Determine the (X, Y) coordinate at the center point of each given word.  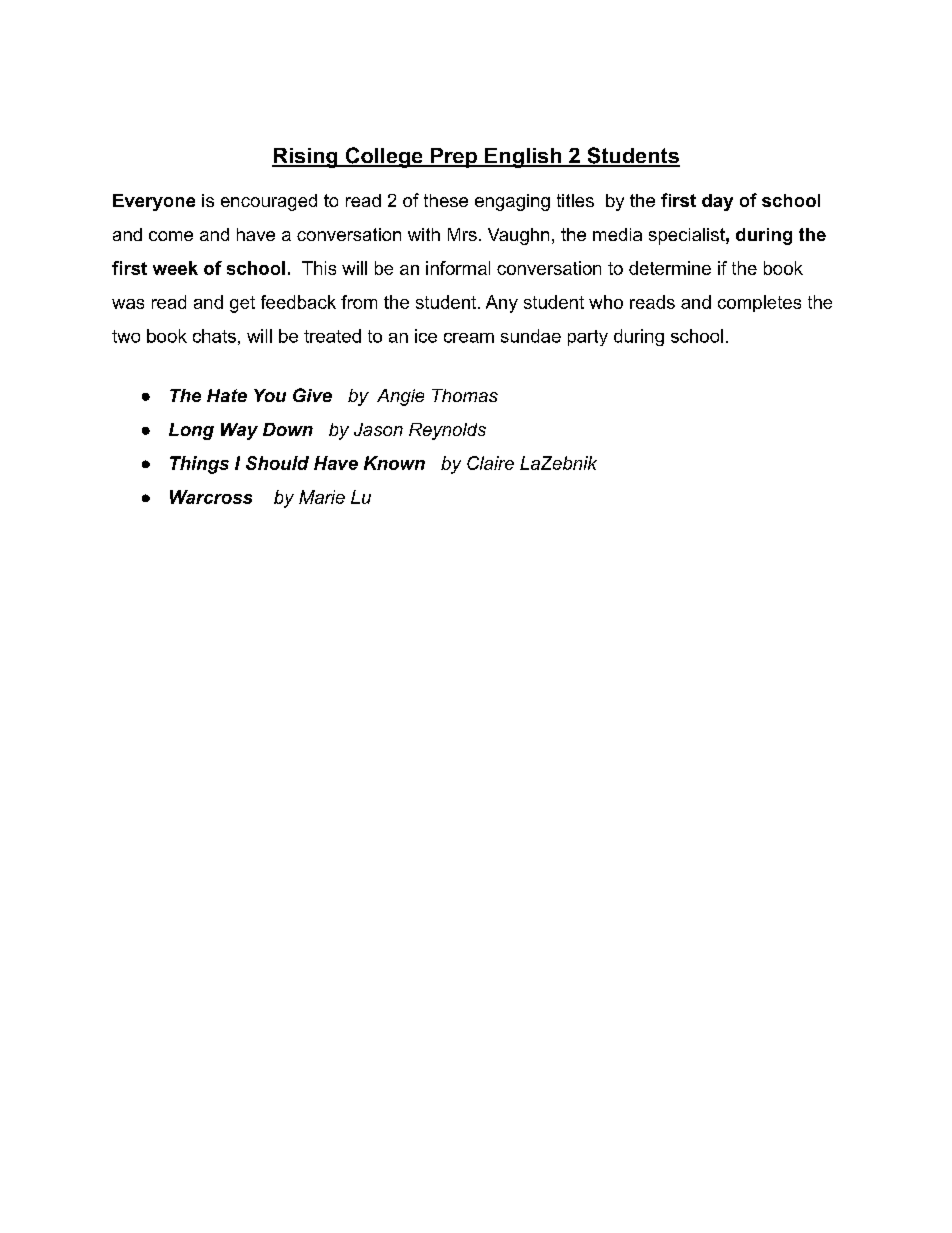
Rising (306, 158)
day (717, 202)
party (588, 338)
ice (426, 336)
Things (199, 465)
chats (214, 336)
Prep (454, 158)
